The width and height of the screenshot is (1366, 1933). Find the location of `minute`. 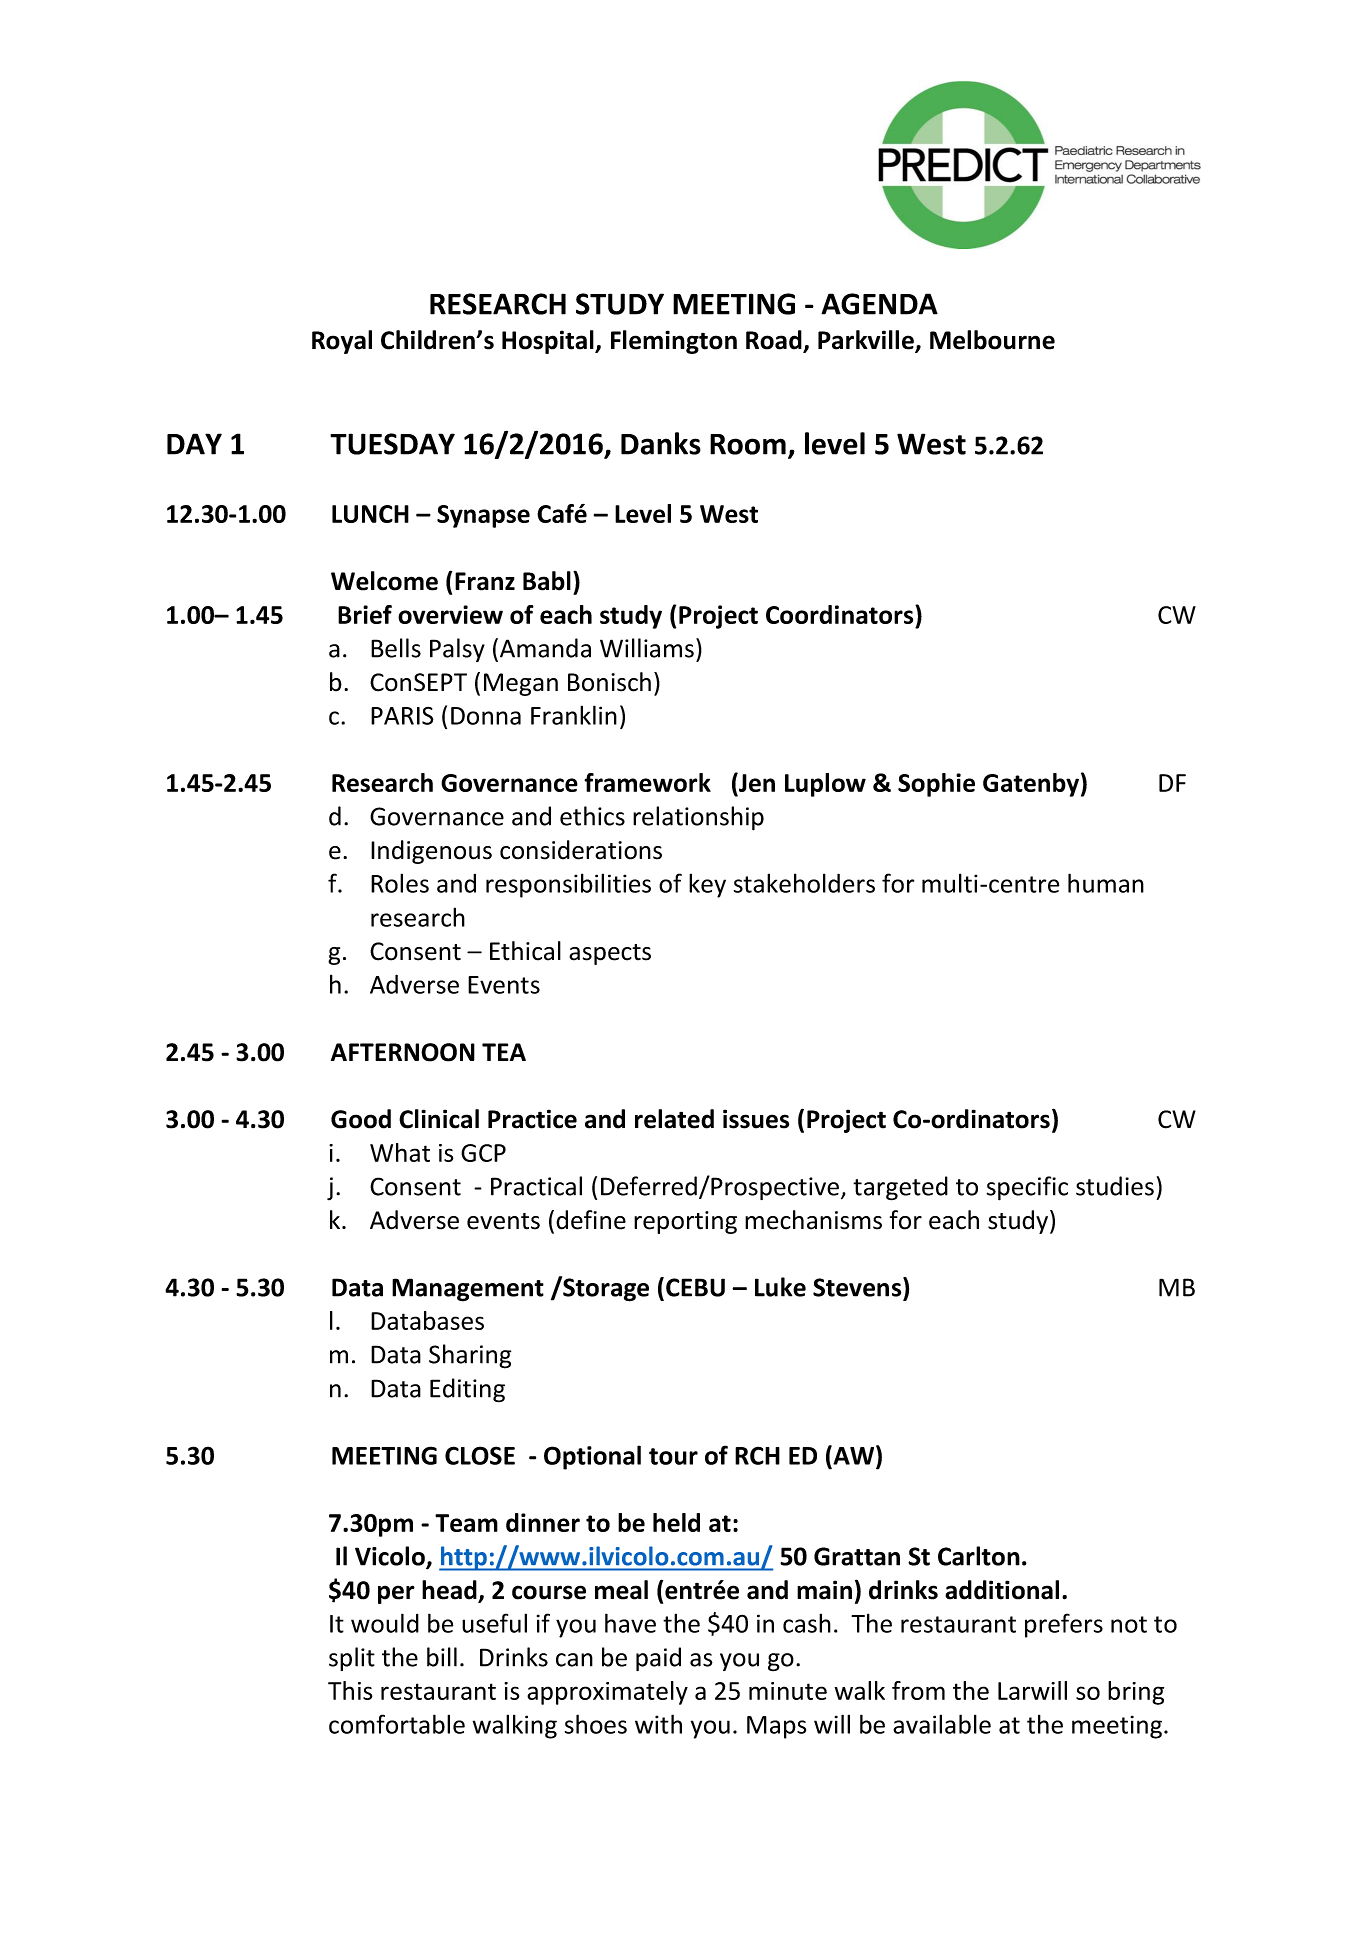

minute is located at coordinates (788, 1691).
